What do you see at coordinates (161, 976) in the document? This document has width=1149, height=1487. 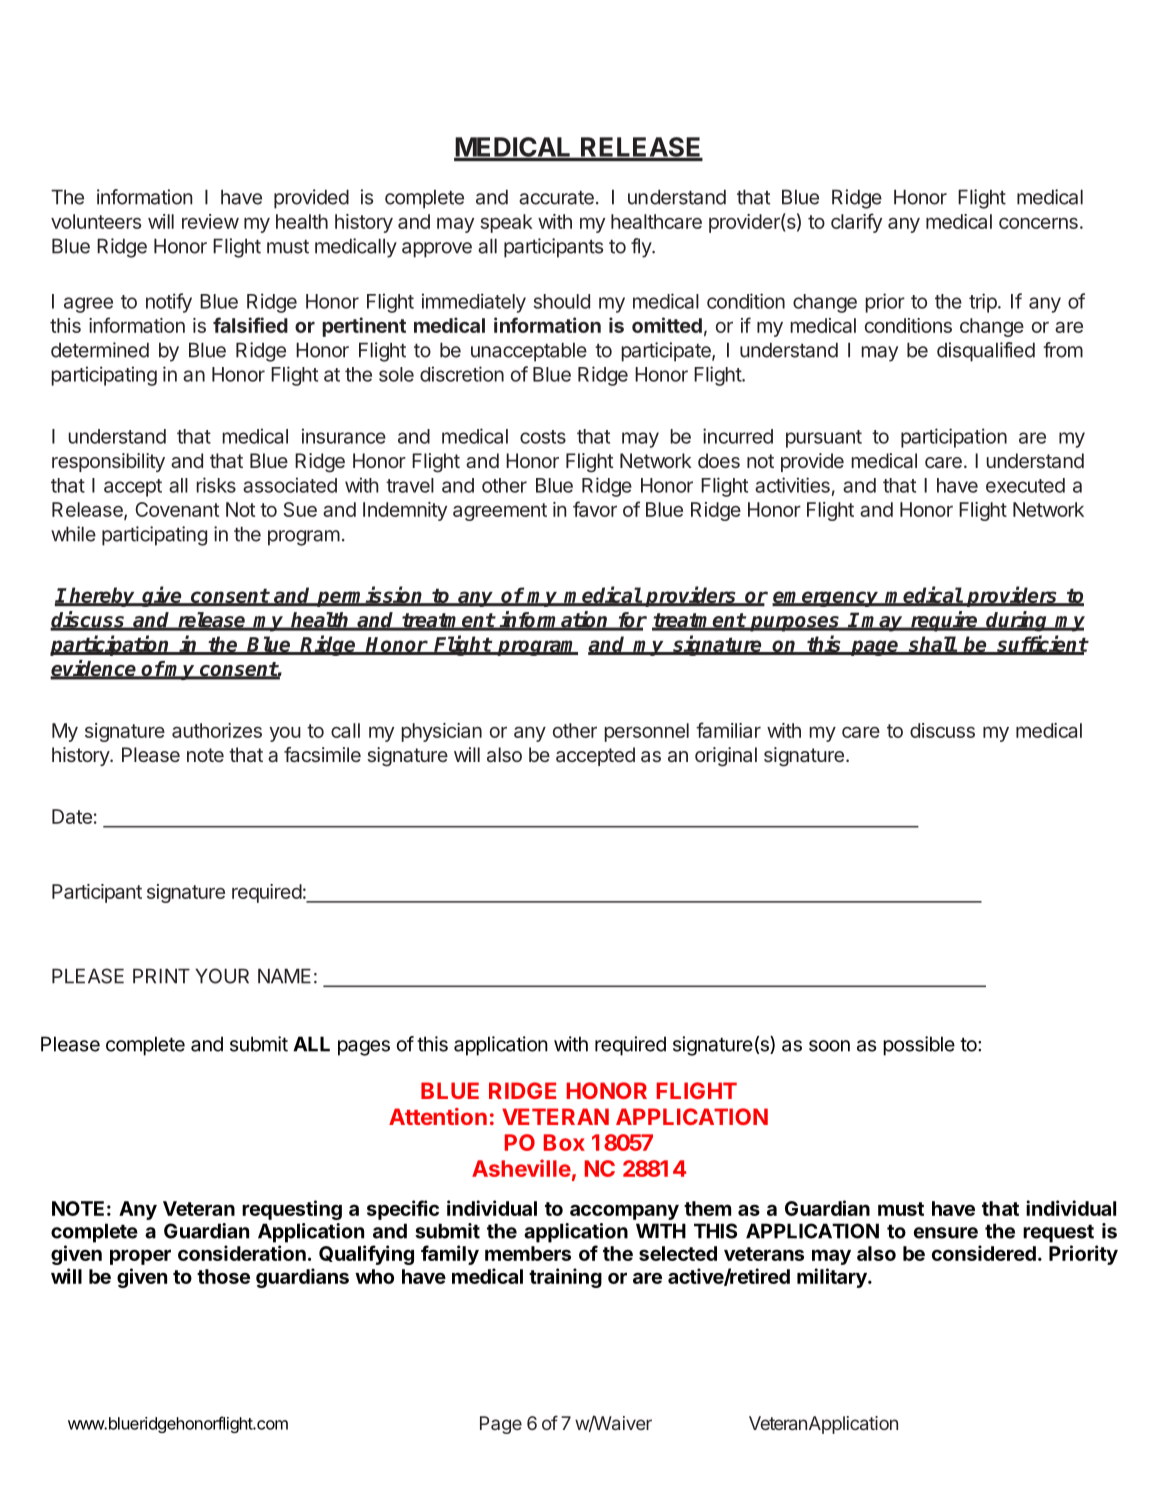 I see `PRINT` at bounding box center [161, 976].
